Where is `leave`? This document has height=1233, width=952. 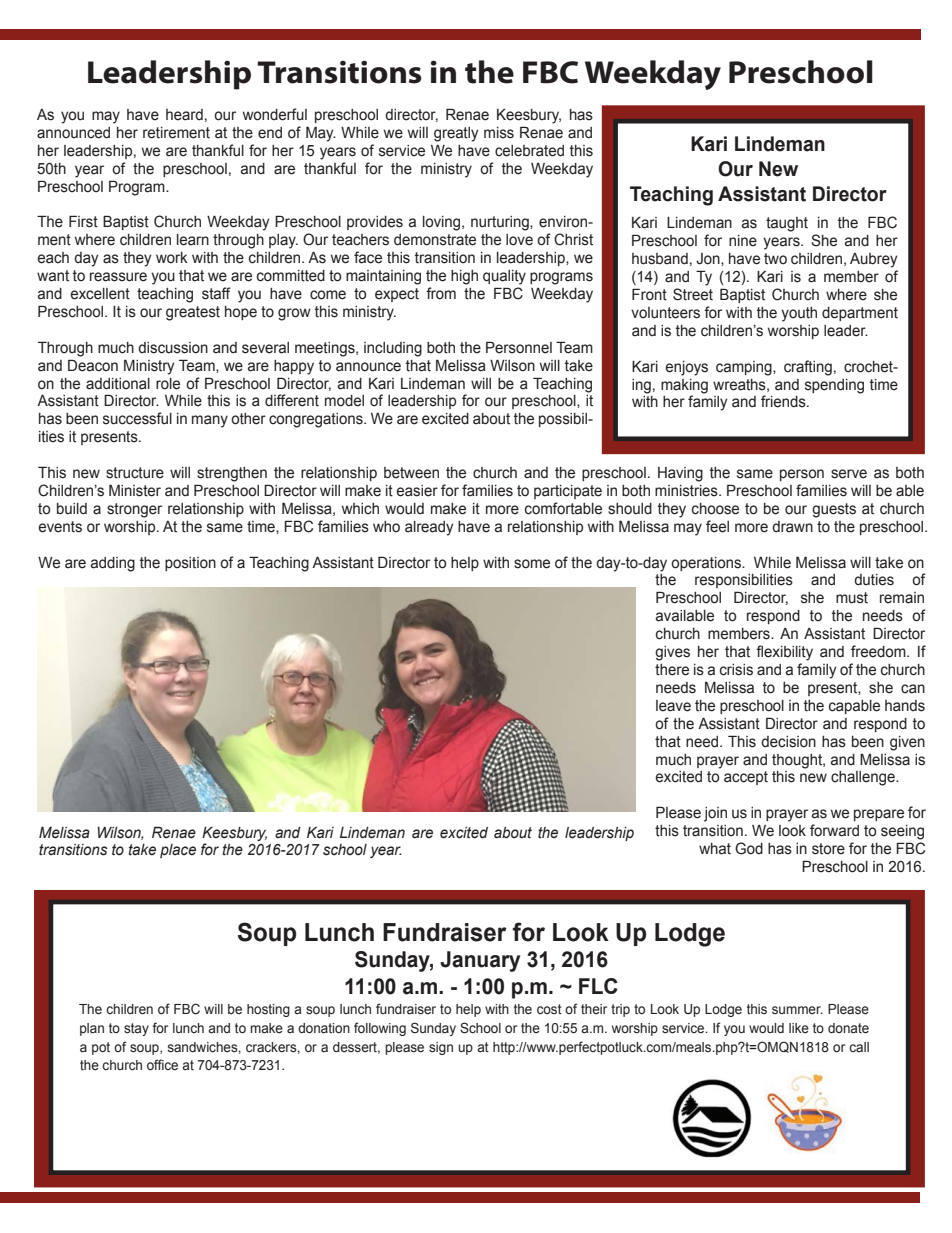 leave is located at coordinates (673, 706).
